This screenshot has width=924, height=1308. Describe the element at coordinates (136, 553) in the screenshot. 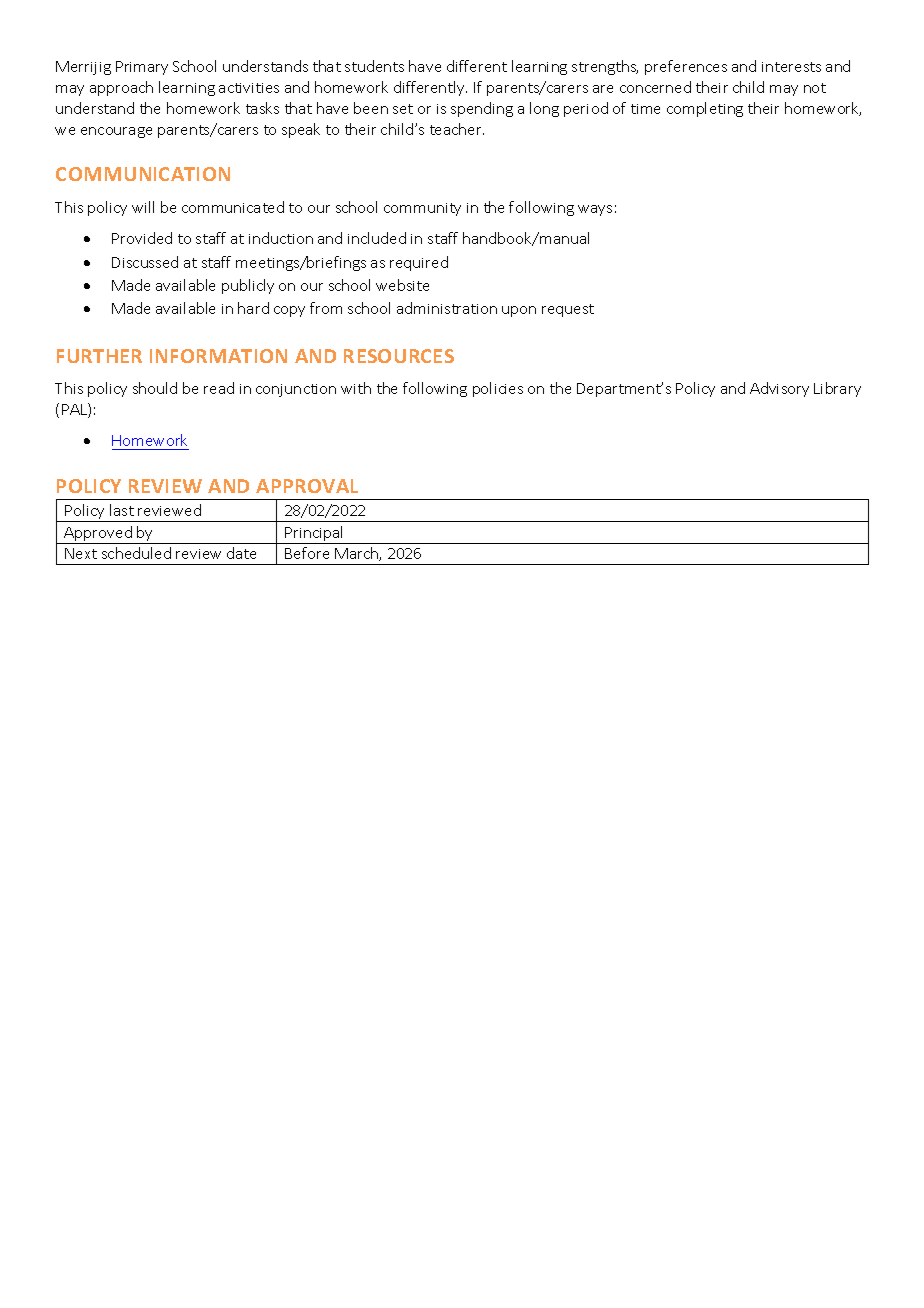

I see `scheduled` at that location.
